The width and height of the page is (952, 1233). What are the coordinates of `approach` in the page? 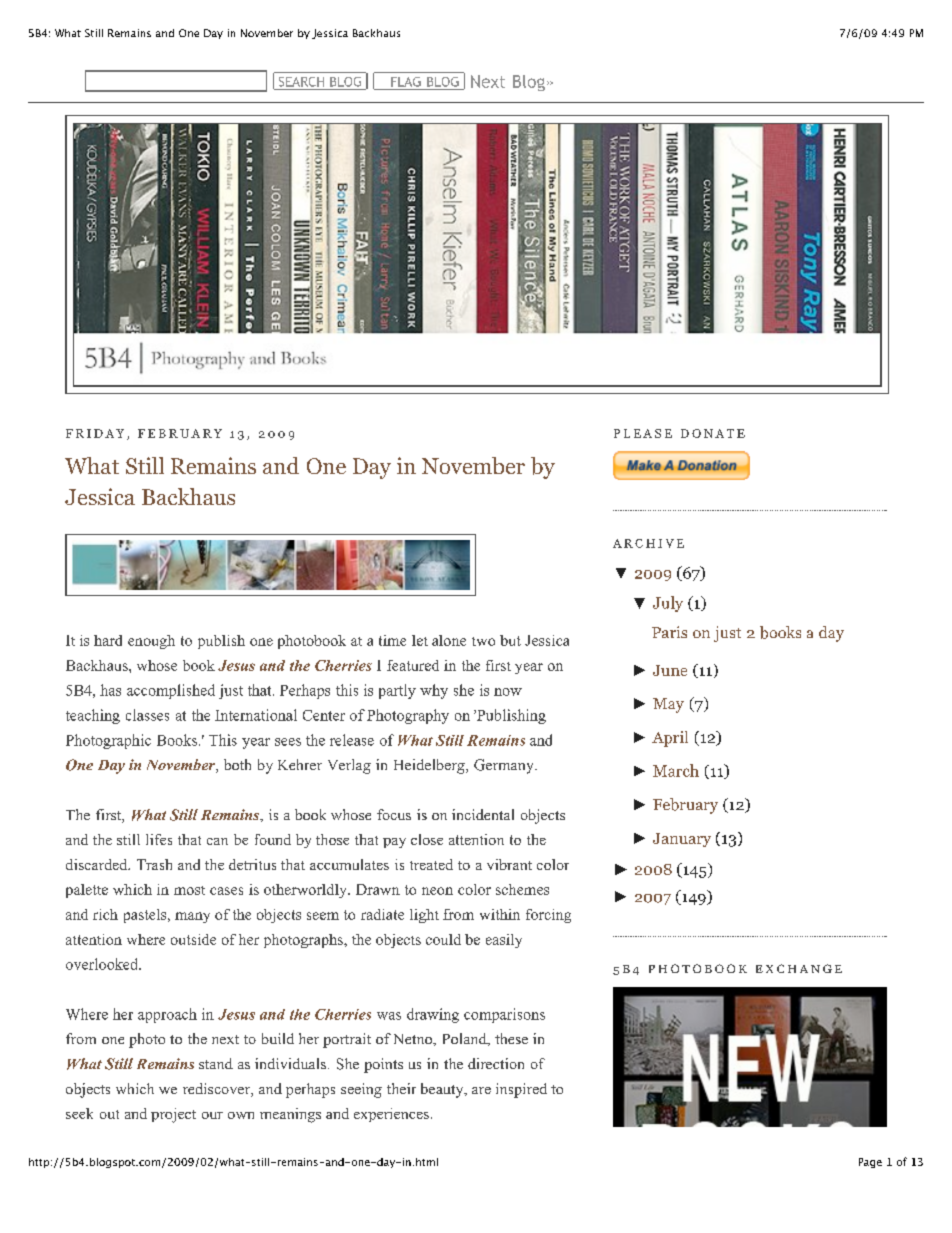 It's located at (167, 1015).
